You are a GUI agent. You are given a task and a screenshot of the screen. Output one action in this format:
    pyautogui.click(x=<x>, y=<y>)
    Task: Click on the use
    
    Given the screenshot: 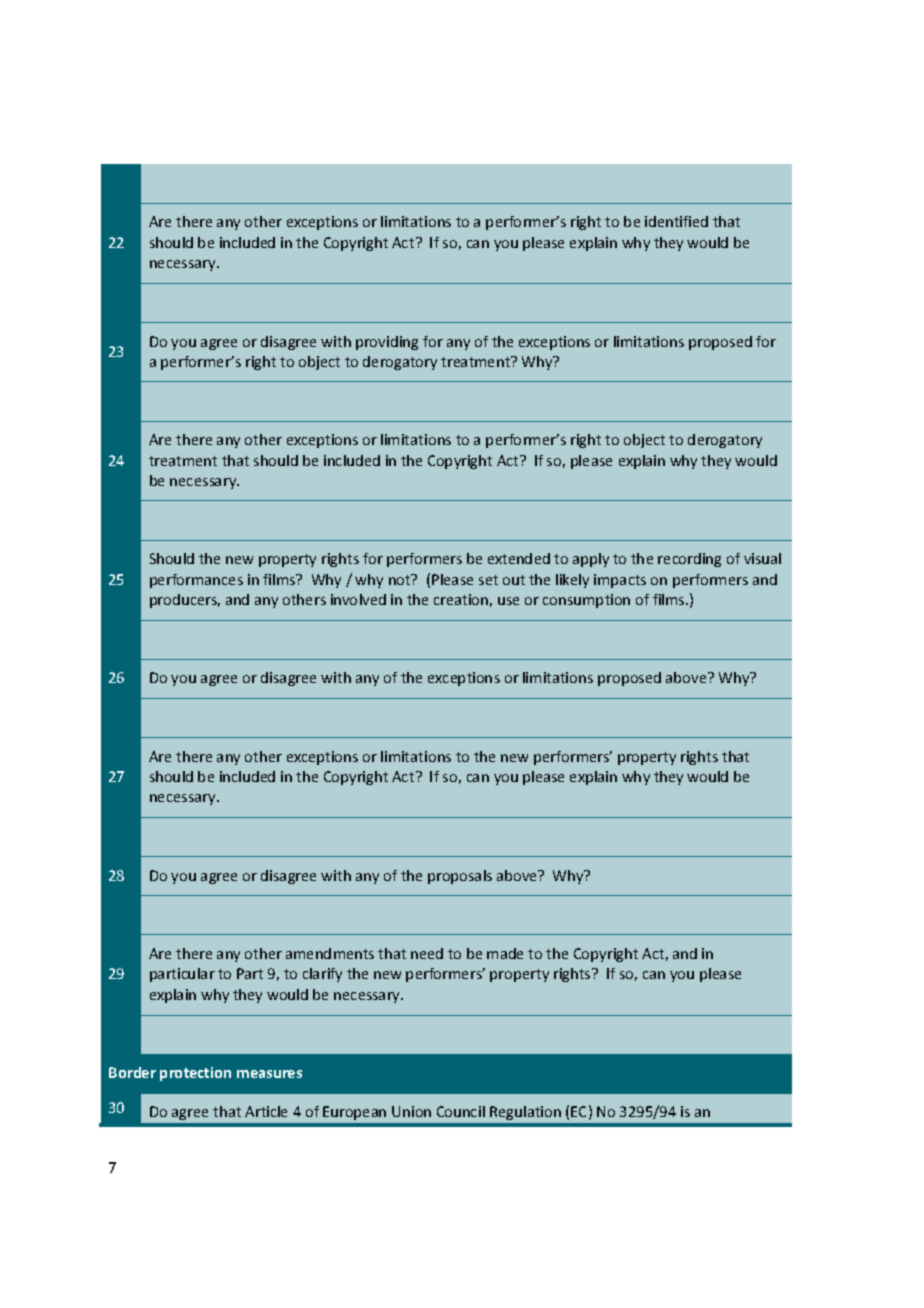 What is the action you would take?
    pyautogui.click(x=508, y=601)
